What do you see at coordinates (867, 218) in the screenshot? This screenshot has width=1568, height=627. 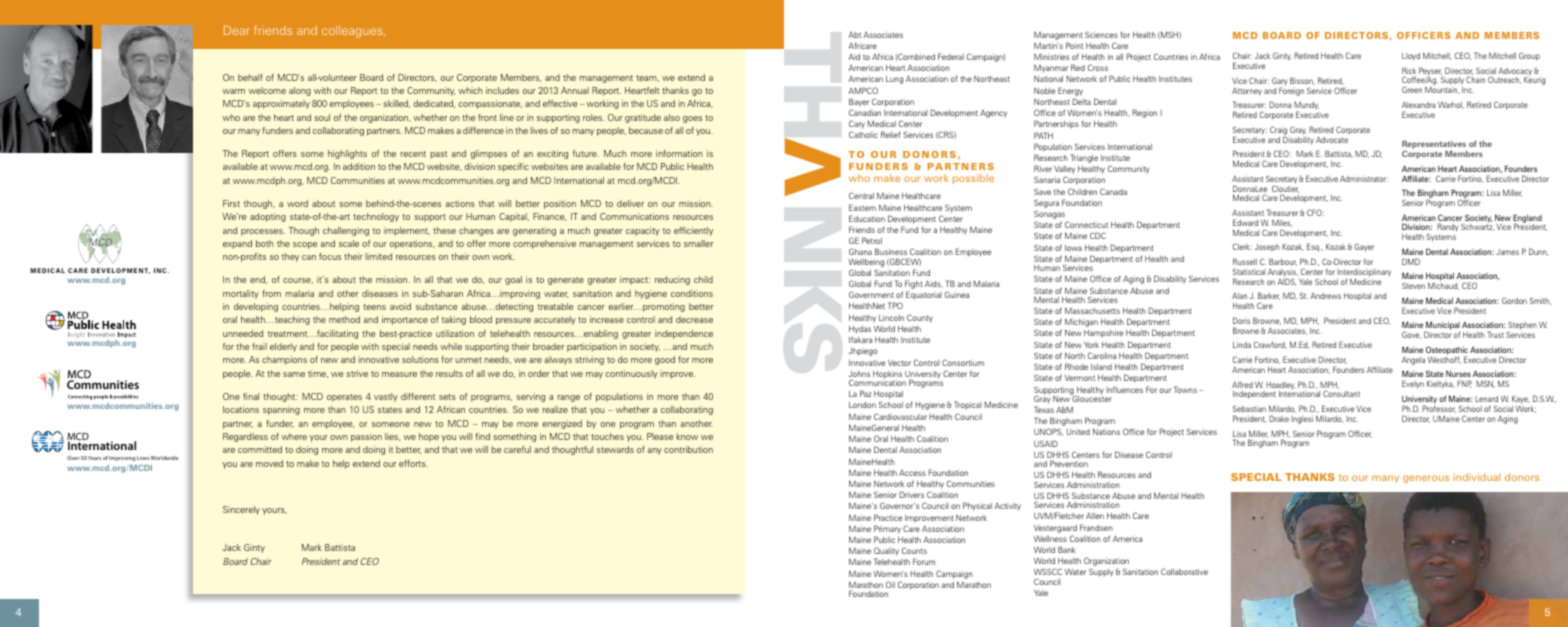 I see `Education` at bounding box center [867, 218].
